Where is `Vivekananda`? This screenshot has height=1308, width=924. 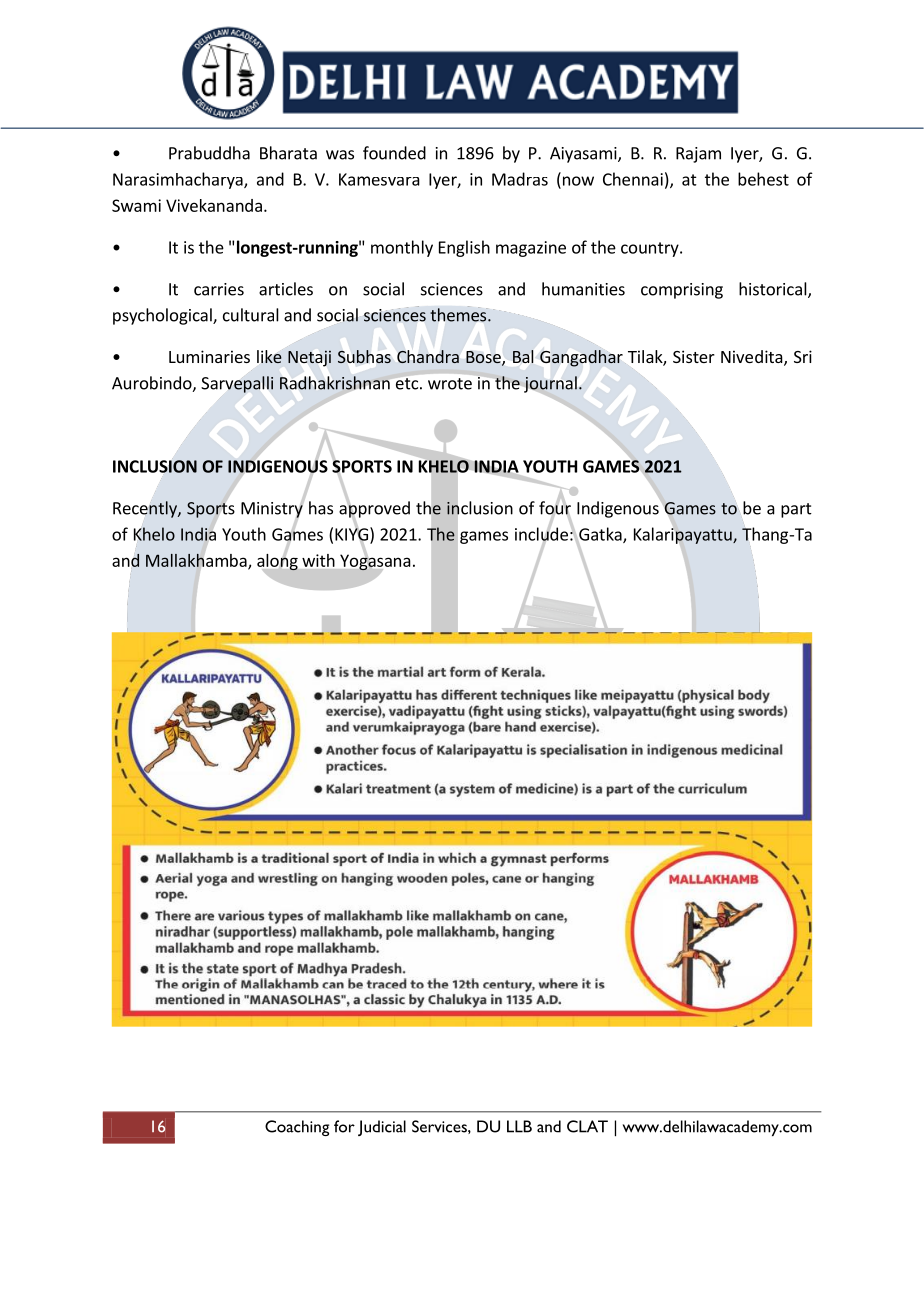 Vivekananda is located at coordinates (214, 205).
